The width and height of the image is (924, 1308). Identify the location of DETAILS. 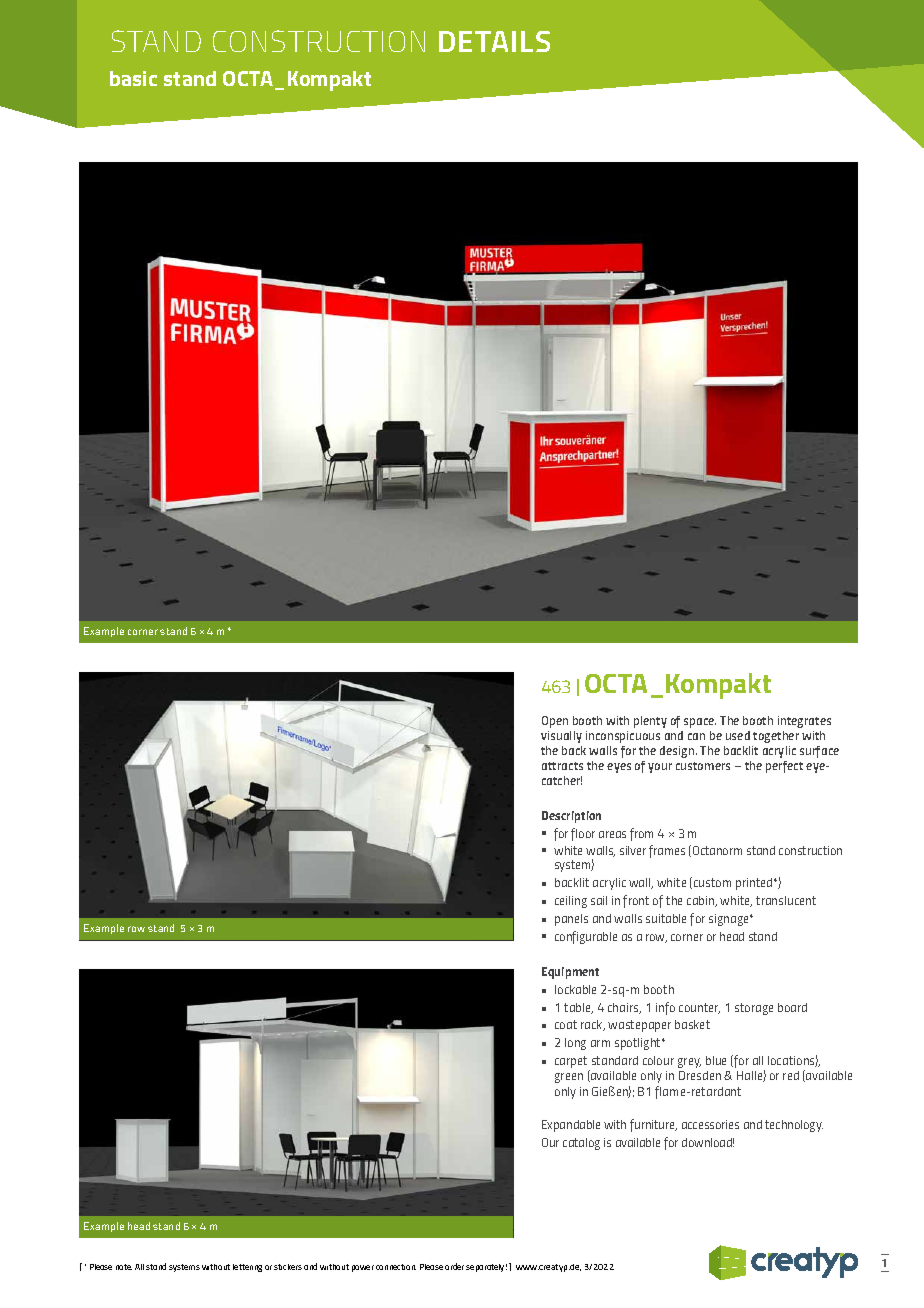
(494, 41).
